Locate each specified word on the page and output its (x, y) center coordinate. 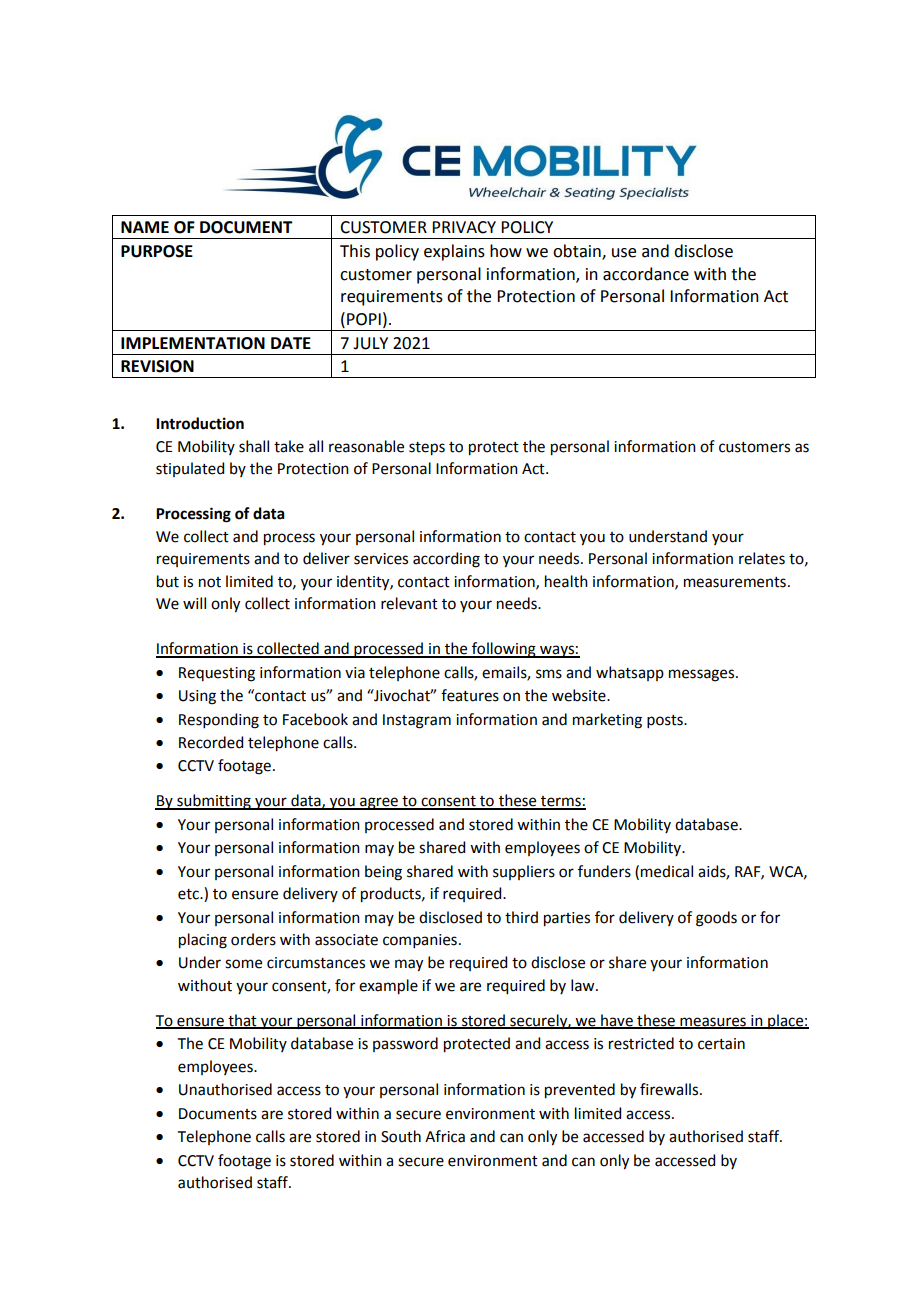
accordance (646, 274)
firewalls (670, 1089)
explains (454, 252)
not (210, 582)
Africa (445, 1136)
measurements (735, 582)
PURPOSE (157, 251)
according (446, 560)
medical (667, 871)
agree (379, 803)
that (242, 1021)
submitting (214, 802)
